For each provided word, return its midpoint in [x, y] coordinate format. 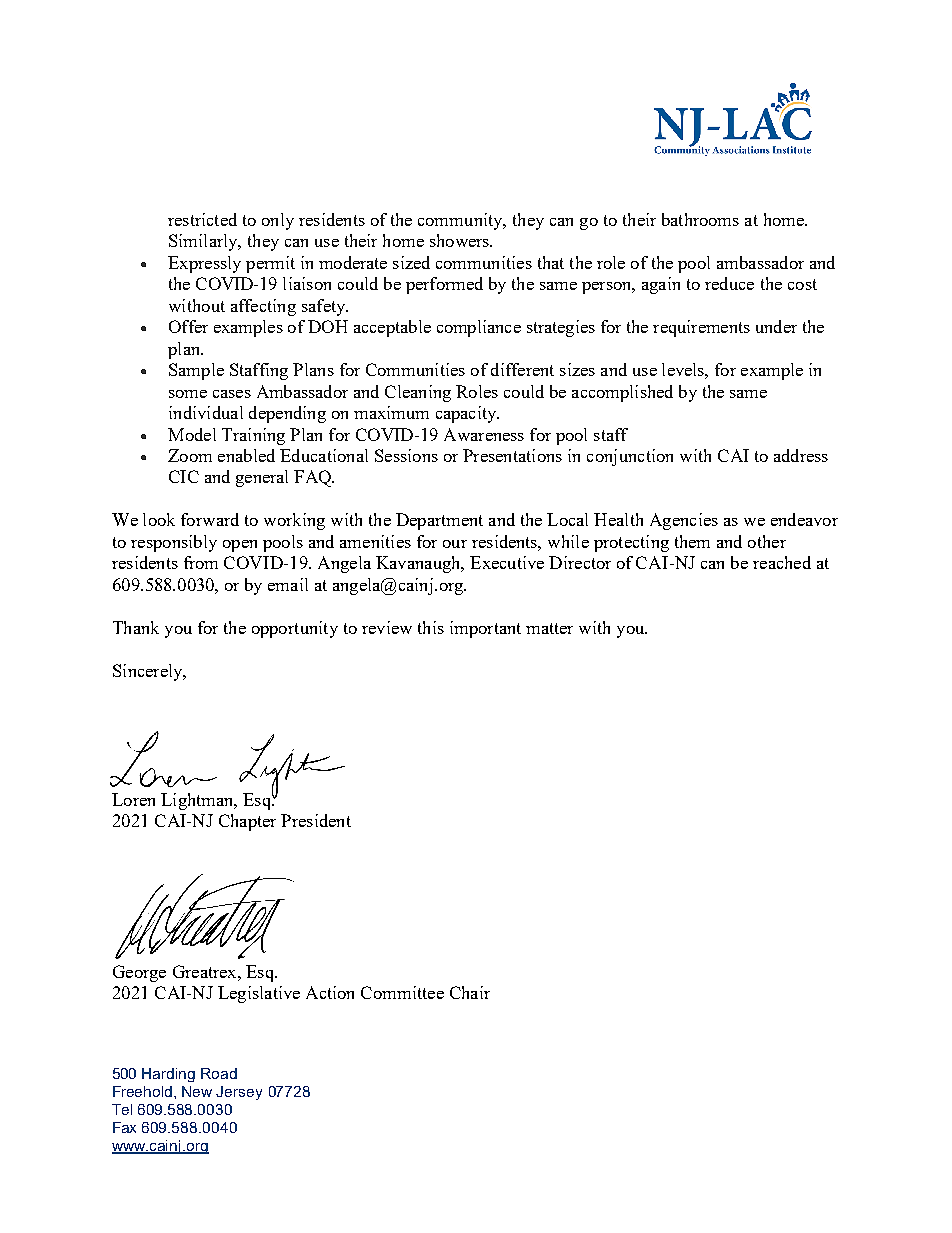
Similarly [204, 242]
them [692, 541]
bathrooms [700, 219]
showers [461, 240]
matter [549, 628]
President [316, 820]
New [197, 1091]
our [455, 544]
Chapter [247, 822]
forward [210, 519]
